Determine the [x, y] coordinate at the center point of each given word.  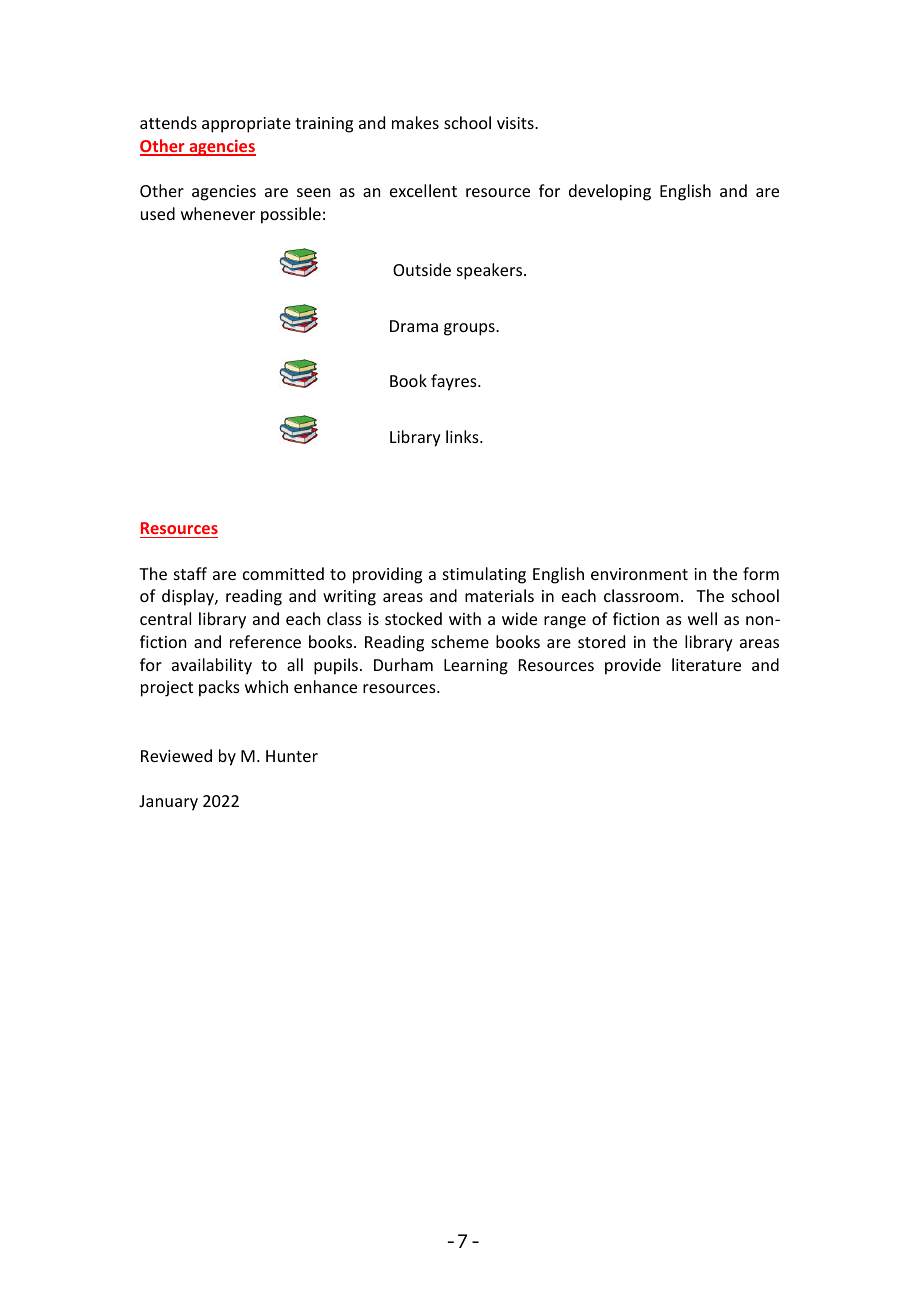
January [168, 803]
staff [190, 573]
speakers [491, 271]
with [465, 618]
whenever [218, 213]
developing [610, 192]
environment [639, 574]
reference [265, 641]
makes [415, 122]
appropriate [246, 125]
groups [470, 329]
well [702, 618]
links [463, 436]
